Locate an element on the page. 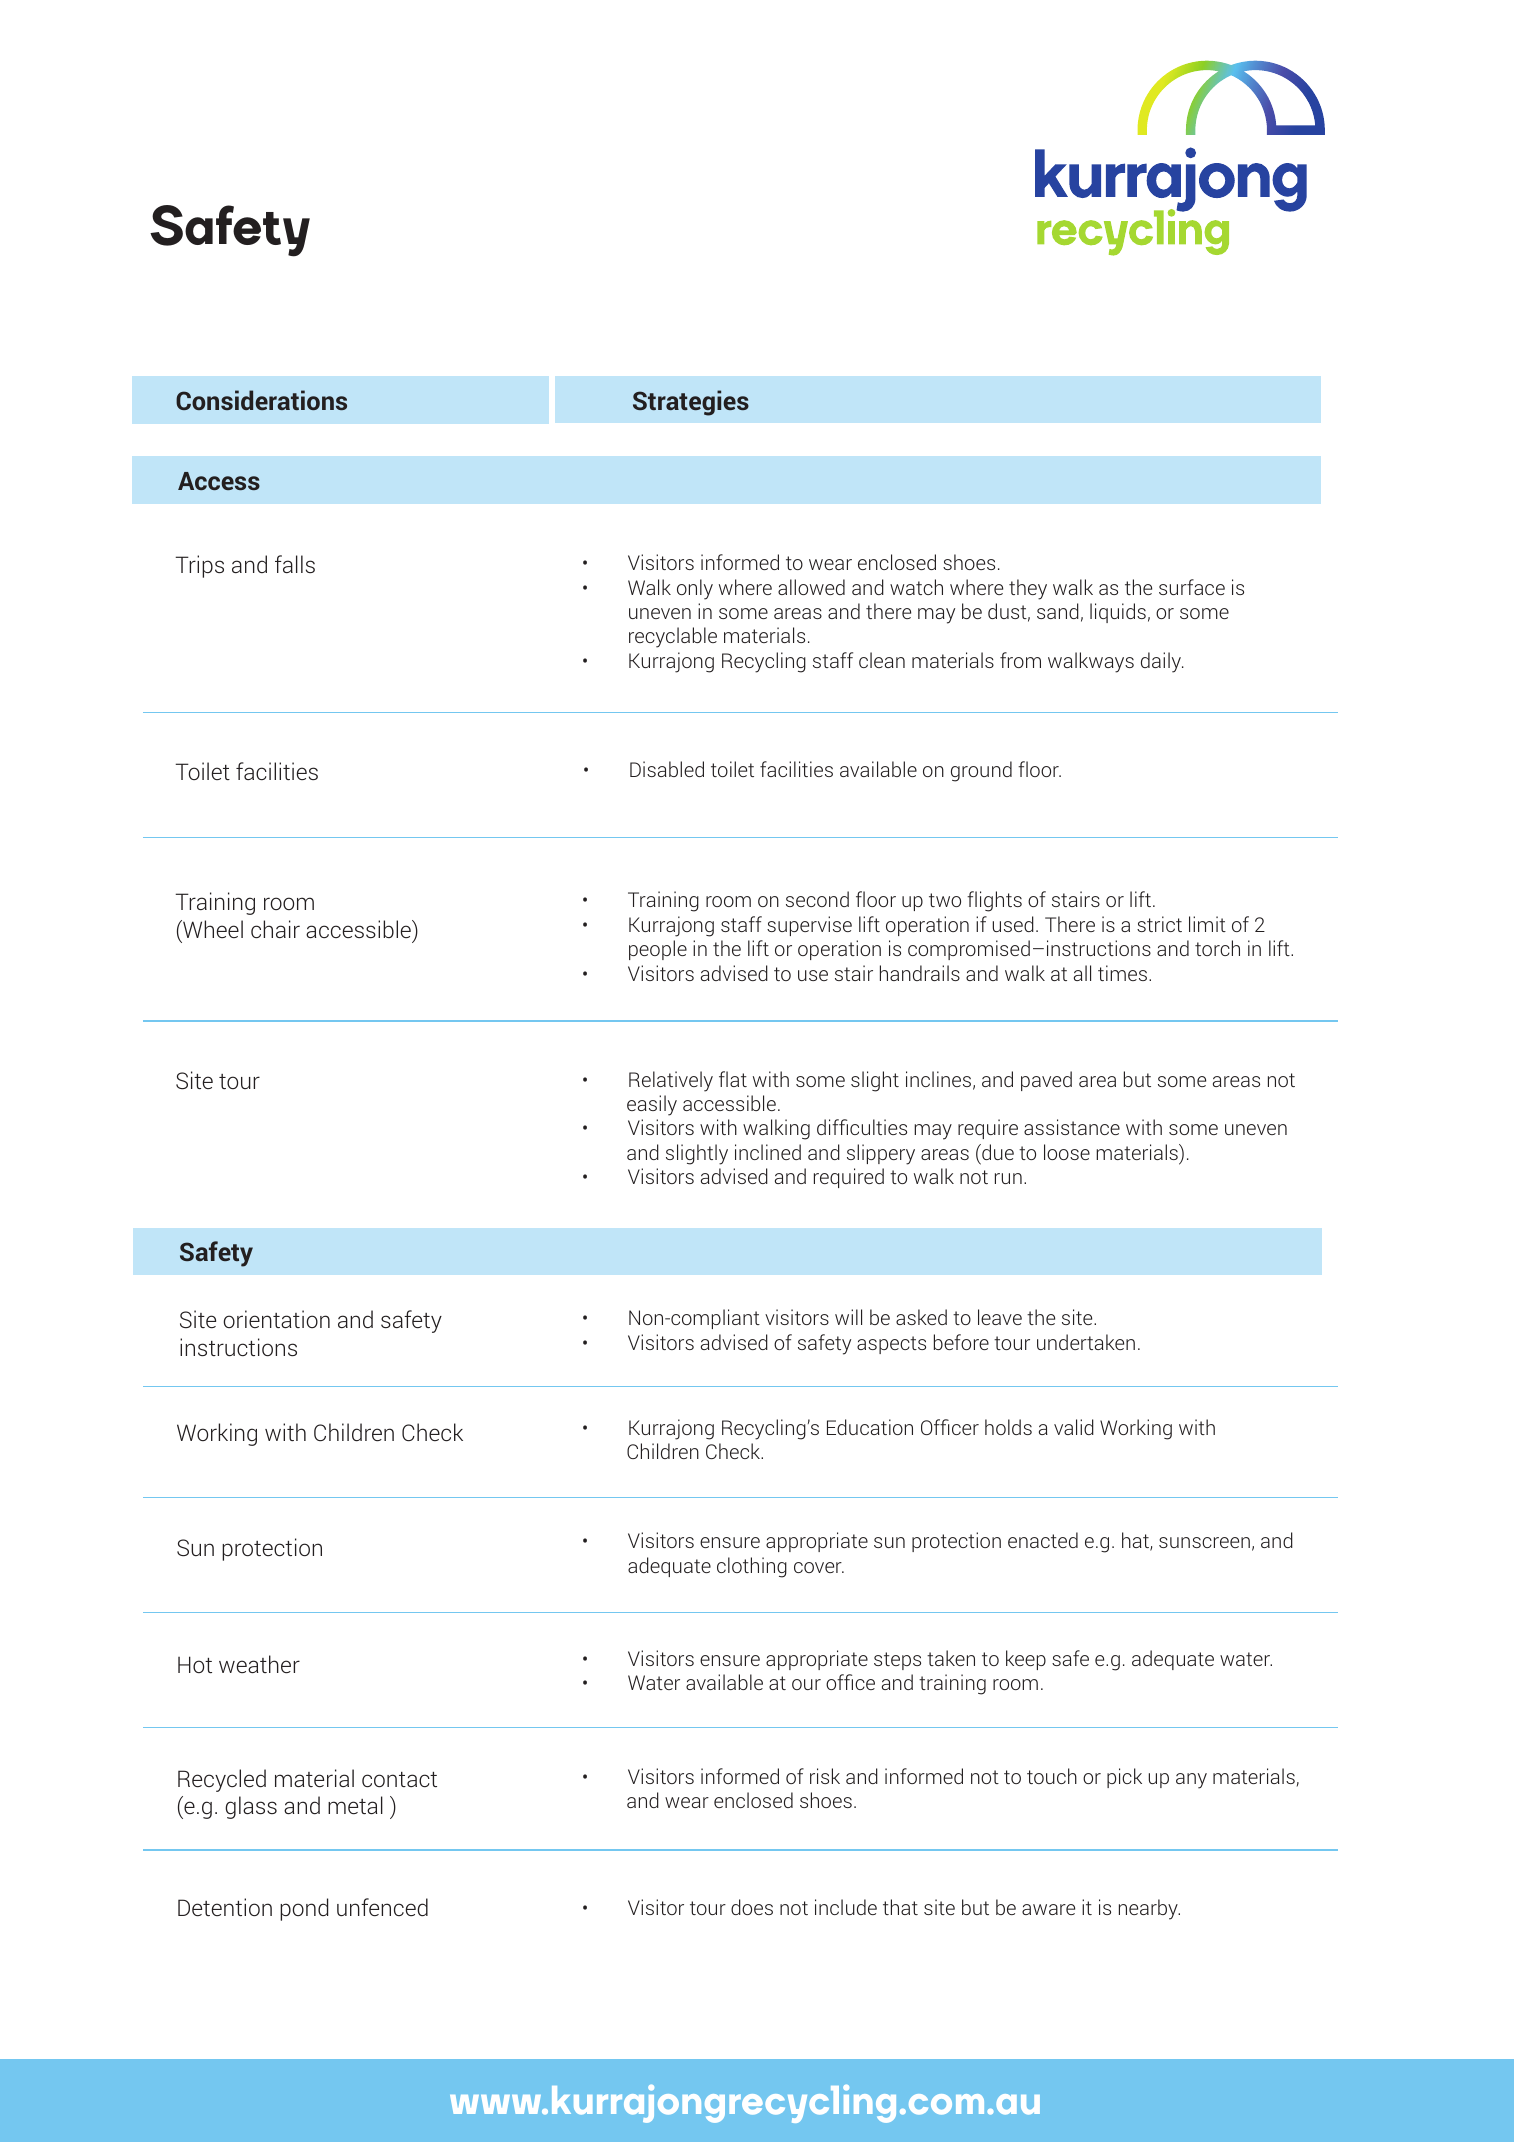 This page has width=1514, height=2142. clothing is located at coordinates (752, 1567).
